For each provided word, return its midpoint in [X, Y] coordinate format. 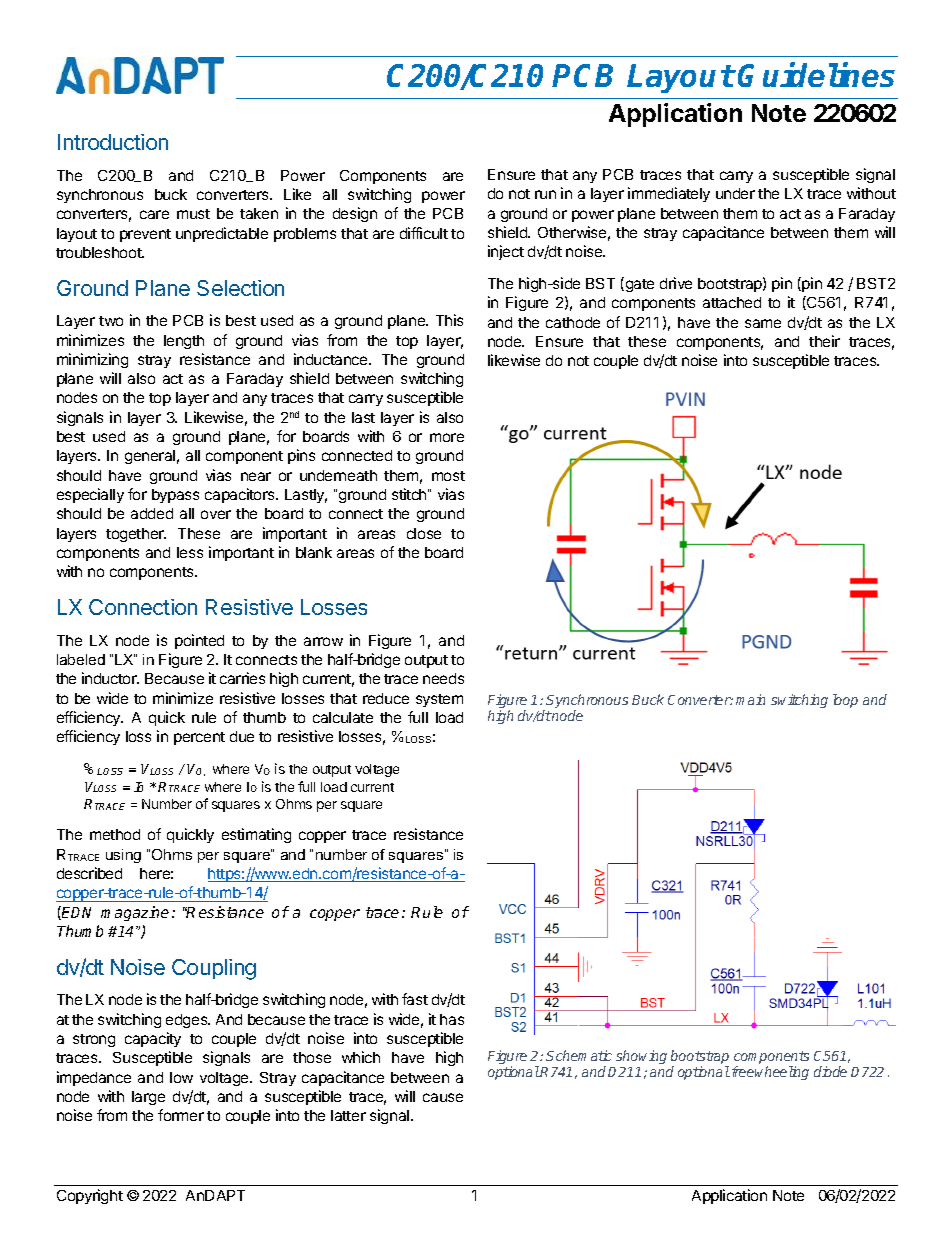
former [181, 1115]
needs [443, 678]
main [750, 699]
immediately [669, 194]
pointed [199, 641]
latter [348, 1115]
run [545, 194]
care [154, 214]
